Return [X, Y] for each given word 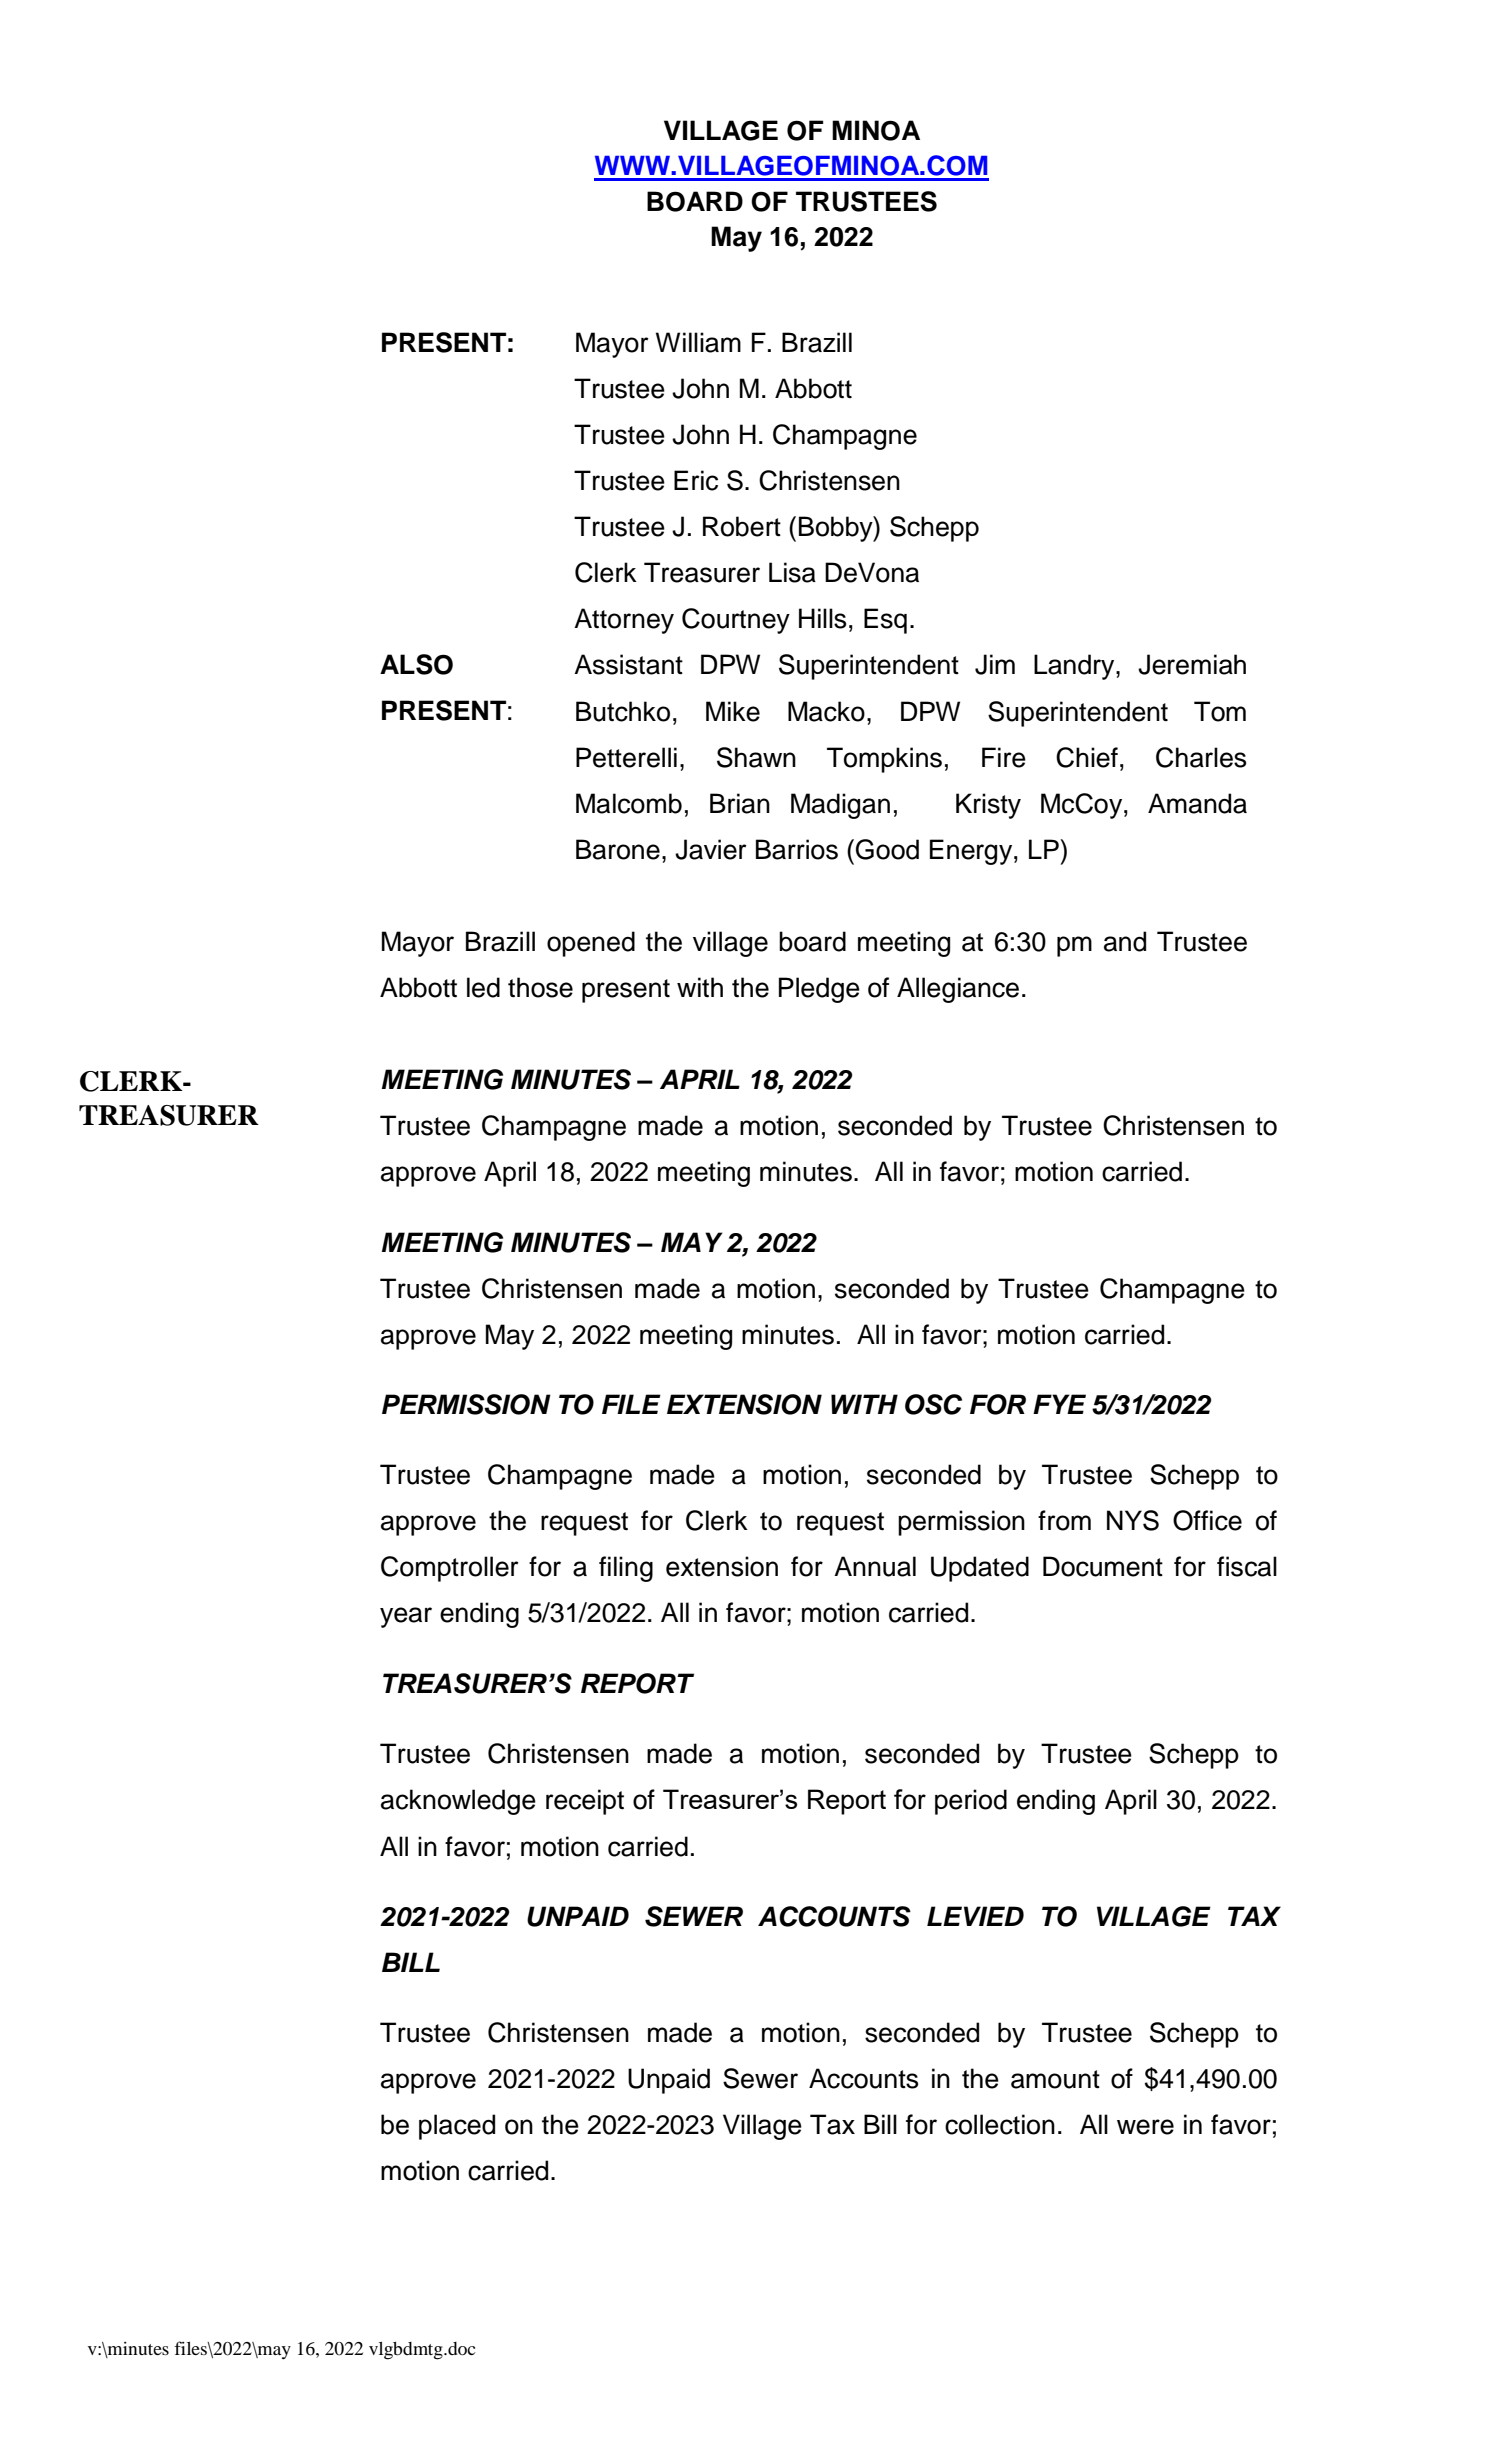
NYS [1133, 1520]
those [540, 987]
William [698, 342]
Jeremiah [1192, 664]
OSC [933, 1404]
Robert [742, 526]
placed [457, 2127]
